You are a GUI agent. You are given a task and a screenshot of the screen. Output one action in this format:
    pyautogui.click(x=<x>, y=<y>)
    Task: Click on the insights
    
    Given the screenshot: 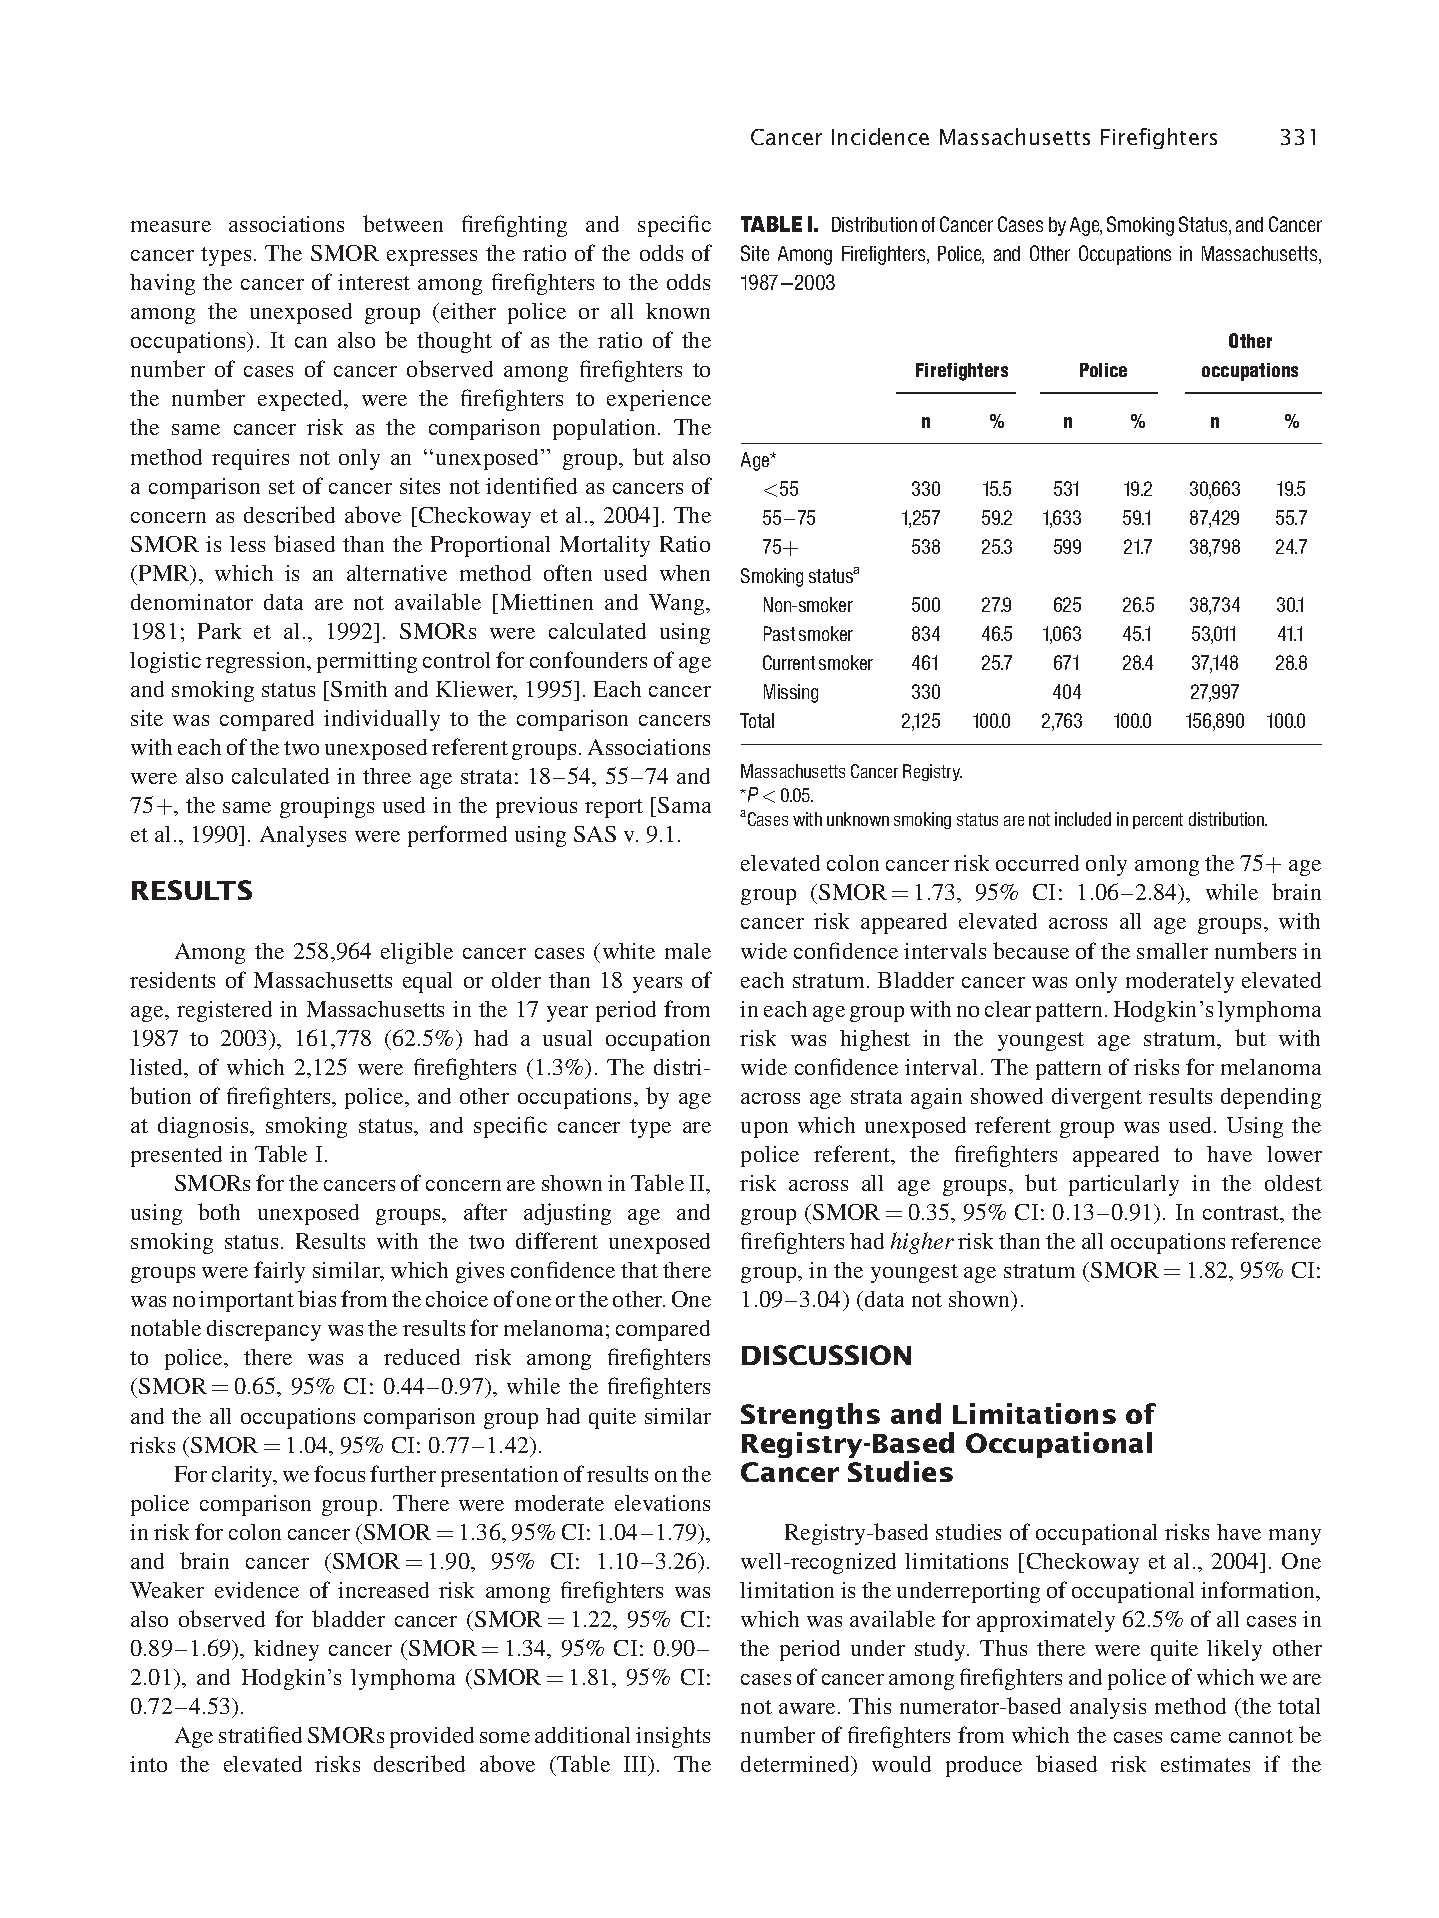 What is the action you would take?
    pyautogui.click(x=673, y=1737)
